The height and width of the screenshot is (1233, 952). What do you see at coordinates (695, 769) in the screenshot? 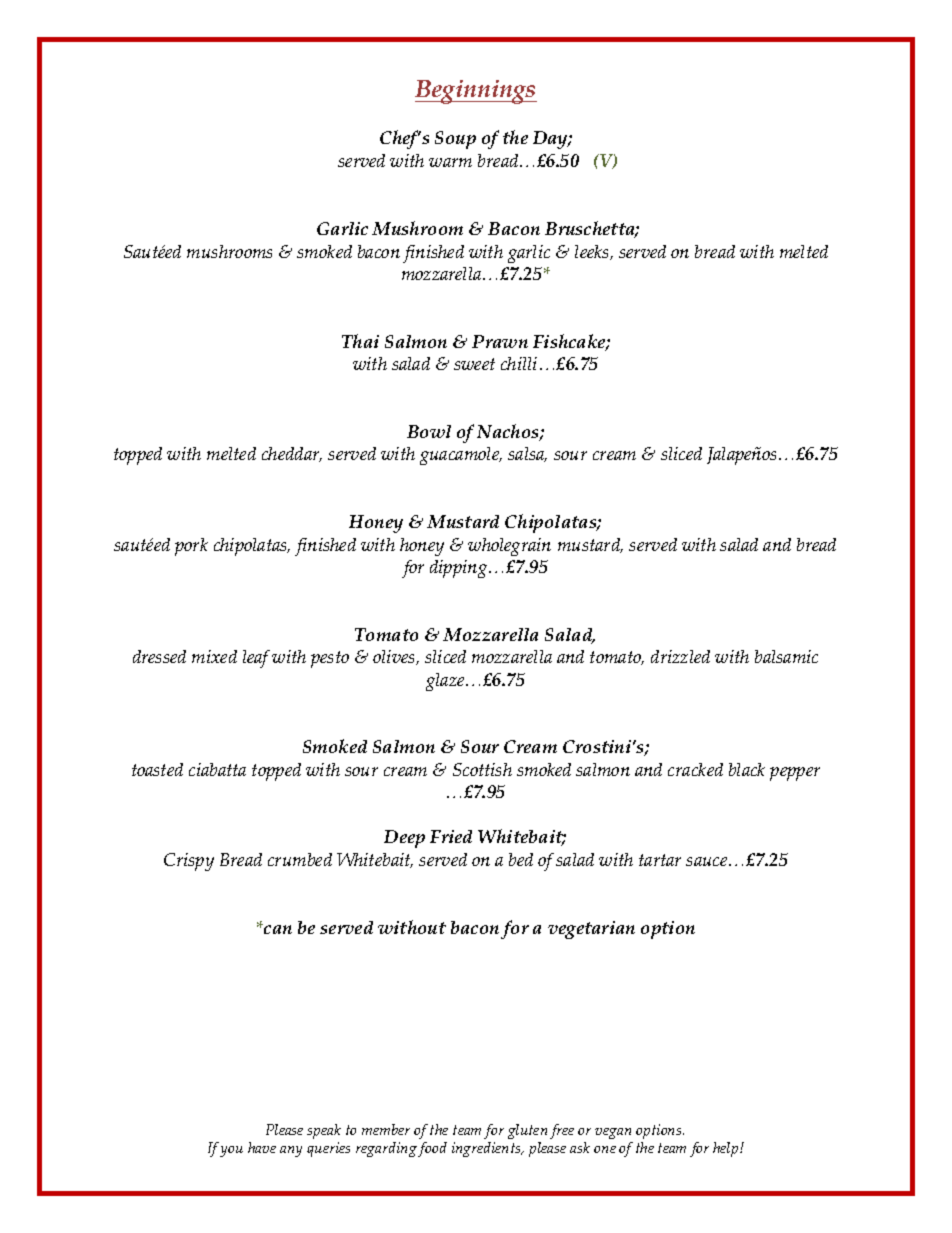
I see `cracked` at bounding box center [695, 769].
